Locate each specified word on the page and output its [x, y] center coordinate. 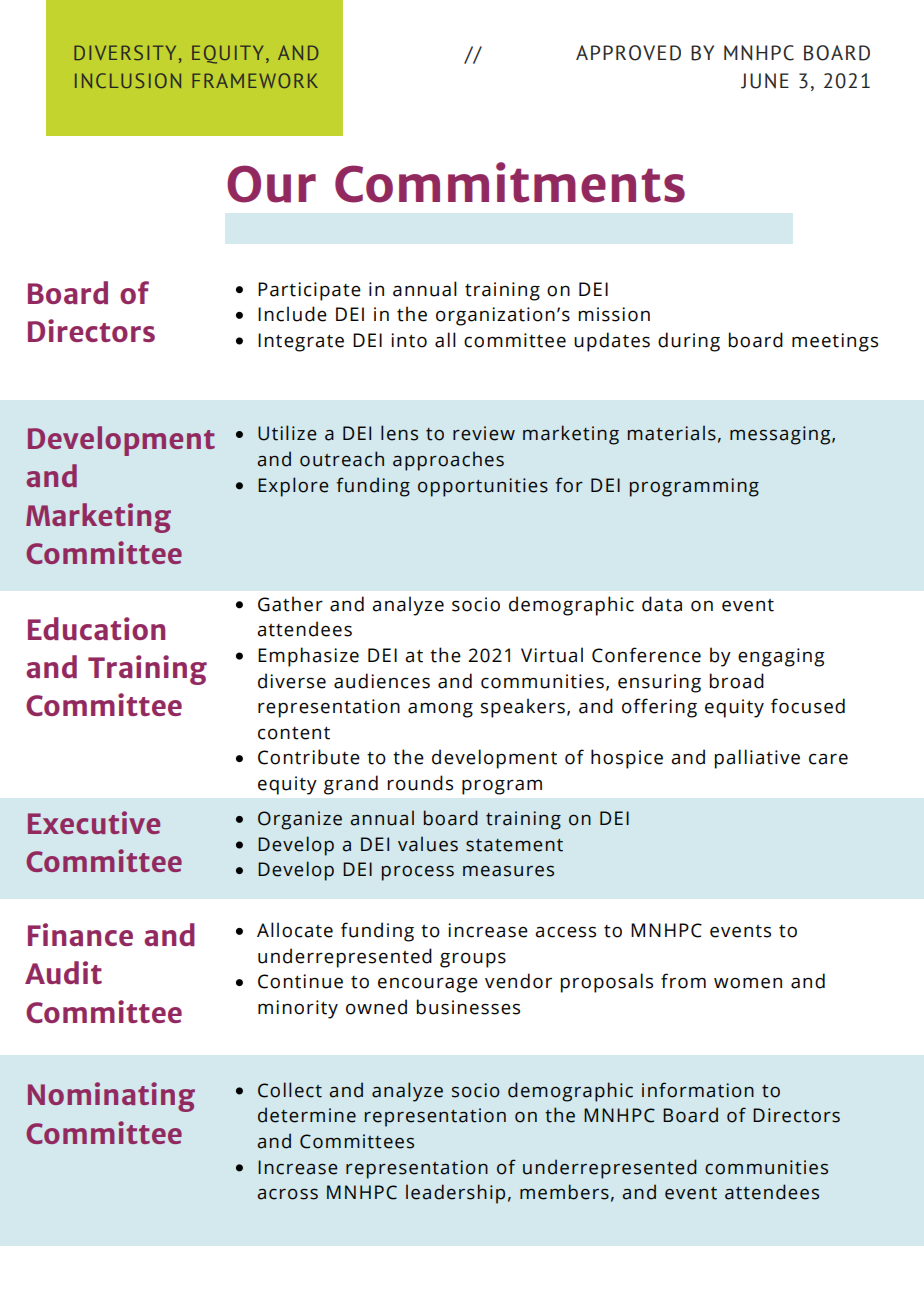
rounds [420, 783]
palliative [757, 759]
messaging [781, 435]
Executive [94, 822]
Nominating [111, 1097]
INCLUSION [128, 80]
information [698, 1090]
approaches [448, 461]
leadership [455, 1194]
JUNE [765, 81]
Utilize [287, 433]
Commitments [510, 182]
